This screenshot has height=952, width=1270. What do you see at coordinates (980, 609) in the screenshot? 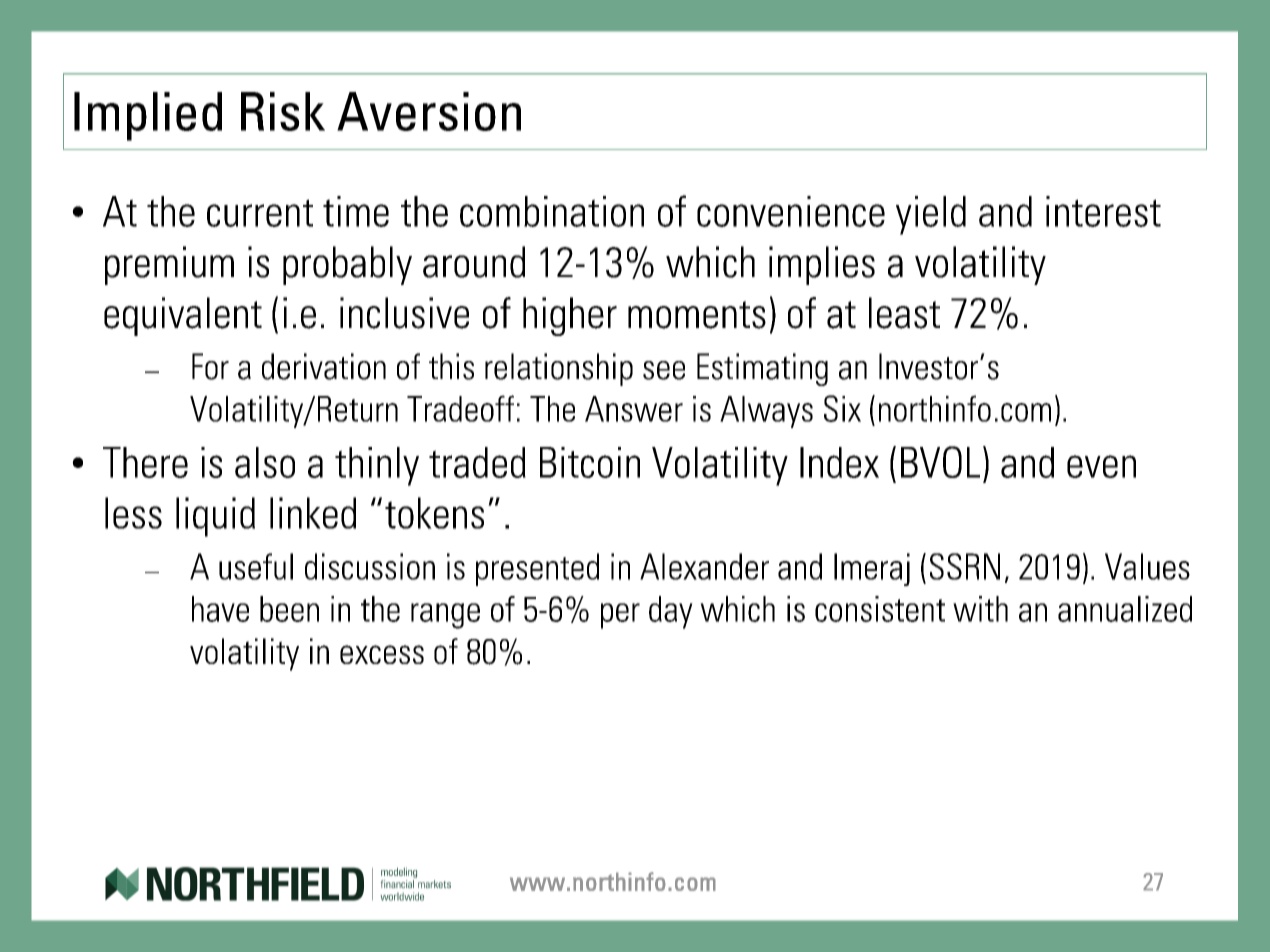
I see `with` at bounding box center [980, 609].
